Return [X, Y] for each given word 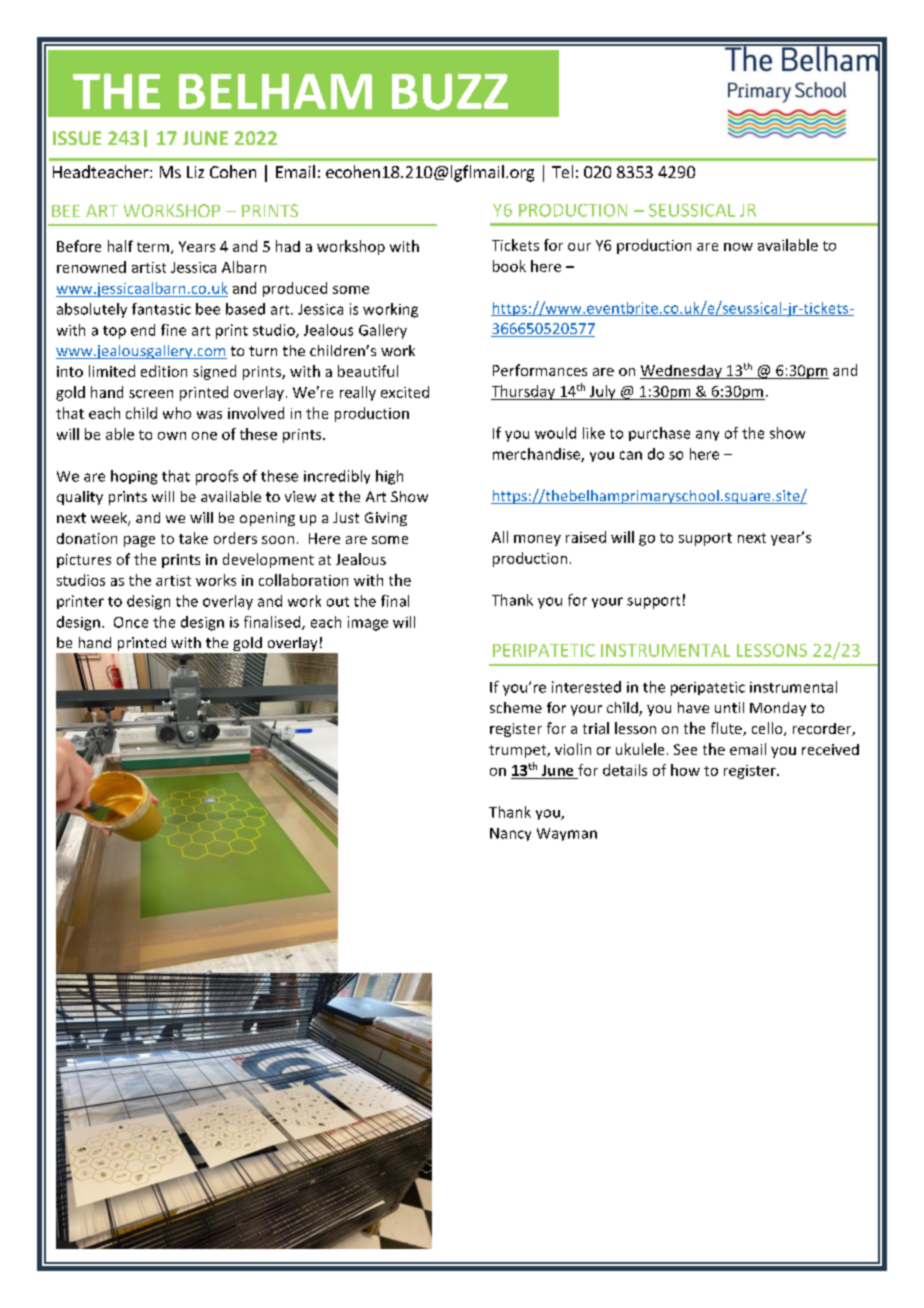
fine [173, 330]
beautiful [368, 371]
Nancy [510, 834]
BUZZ [450, 91]
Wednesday [682, 372]
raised [586, 537]
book [509, 266]
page [139, 541]
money [537, 540]
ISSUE [77, 138]
